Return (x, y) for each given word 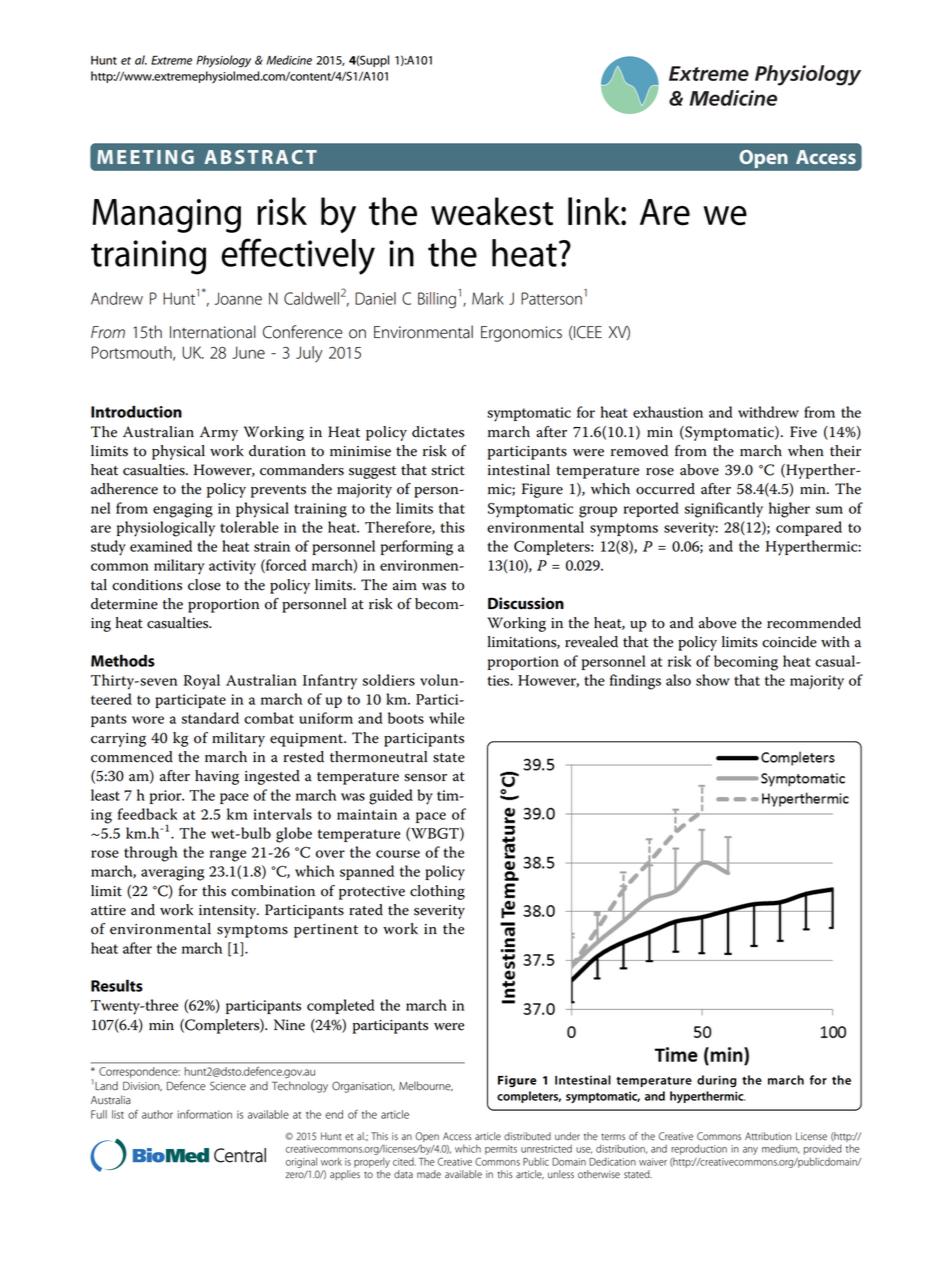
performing (417, 548)
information (204, 1114)
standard (210, 718)
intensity (229, 912)
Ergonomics (521, 334)
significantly (724, 510)
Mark (488, 298)
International (213, 332)
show (713, 680)
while (446, 718)
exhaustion (668, 412)
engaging (183, 510)
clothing (437, 892)
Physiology (223, 61)
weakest (492, 211)
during (717, 1081)
